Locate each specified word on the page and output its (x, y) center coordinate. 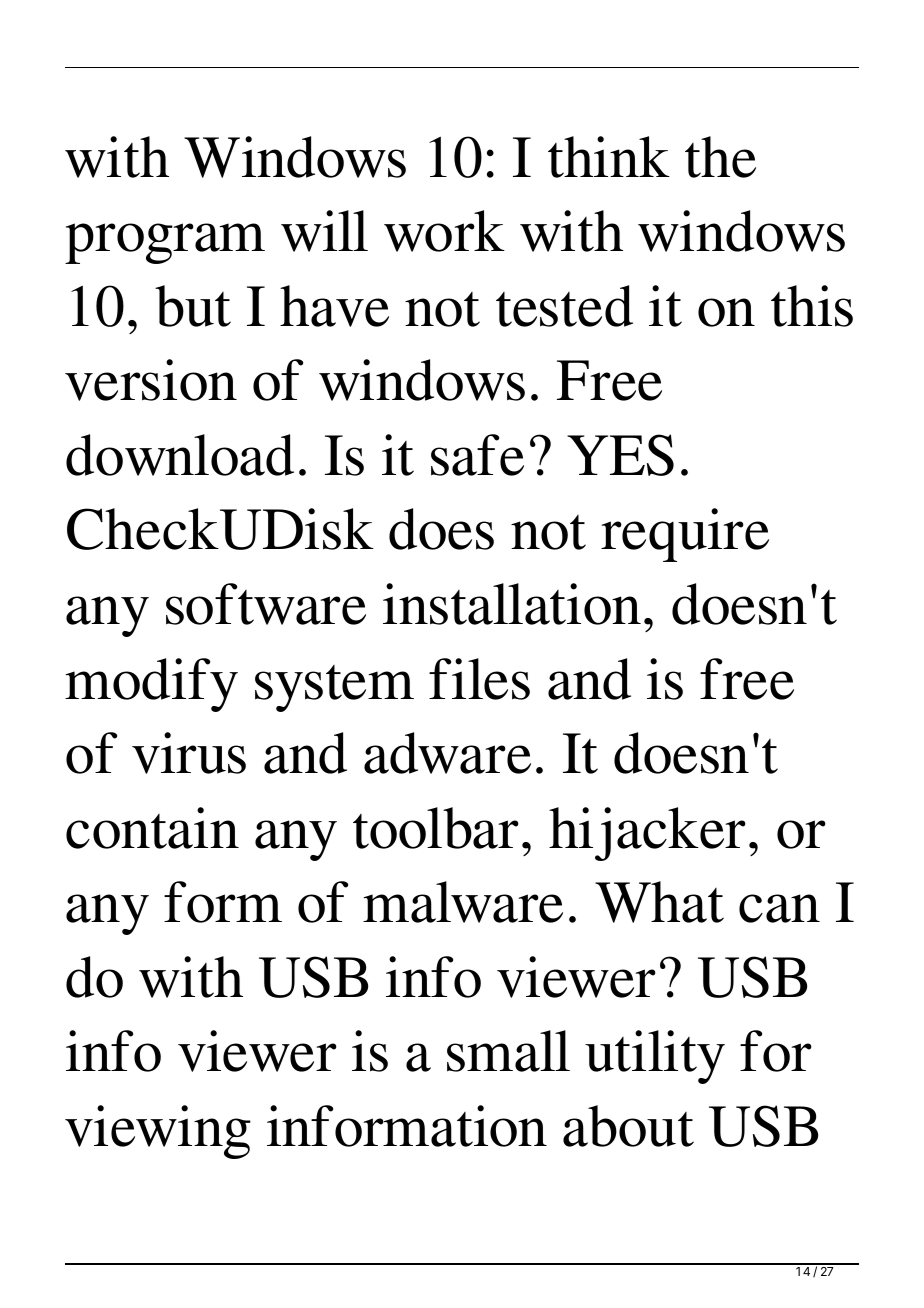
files (479, 679)
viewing (158, 1132)
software (266, 604)
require (685, 535)
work (444, 231)
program (165, 243)
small (508, 1051)
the (720, 157)
